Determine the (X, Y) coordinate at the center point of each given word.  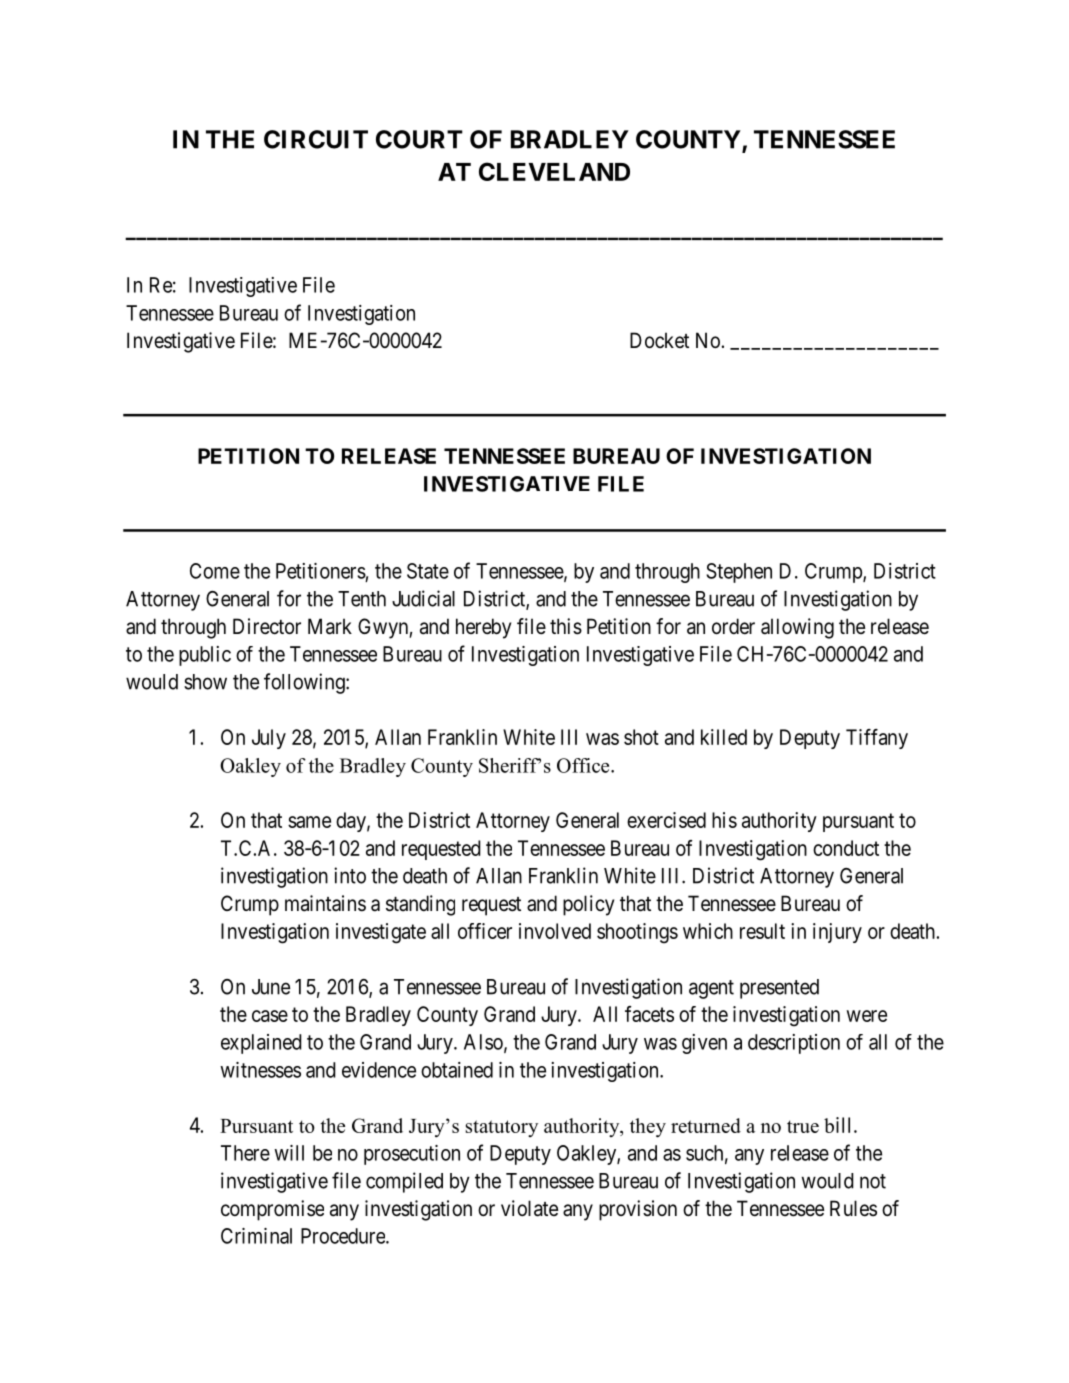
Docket (659, 340)
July (269, 739)
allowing (797, 628)
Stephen (739, 573)
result (762, 931)
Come (215, 571)
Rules (853, 1208)
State (428, 571)
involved (555, 931)
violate (529, 1208)
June (271, 987)
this (566, 626)
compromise (272, 1210)
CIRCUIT (316, 139)
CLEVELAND (554, 171)
